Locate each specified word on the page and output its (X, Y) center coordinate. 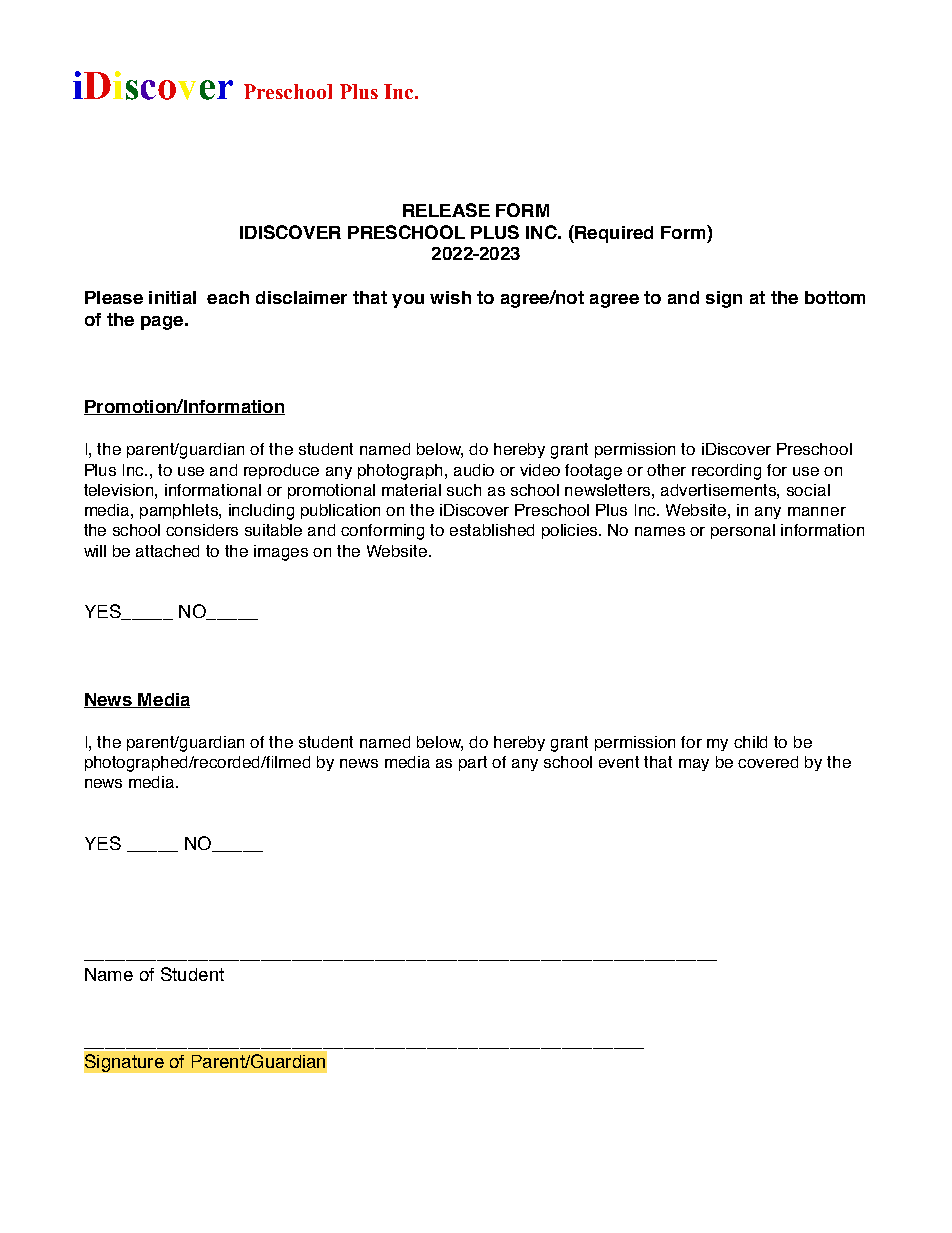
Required (613, 234)
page (162, 323)
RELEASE (446, 210)
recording (726, 472)
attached (167, 551)
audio (474, 470)
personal (743, 531)
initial (172, 297)
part (473, 763)
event (619, 762)
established (492, 530)
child (750, 742)
